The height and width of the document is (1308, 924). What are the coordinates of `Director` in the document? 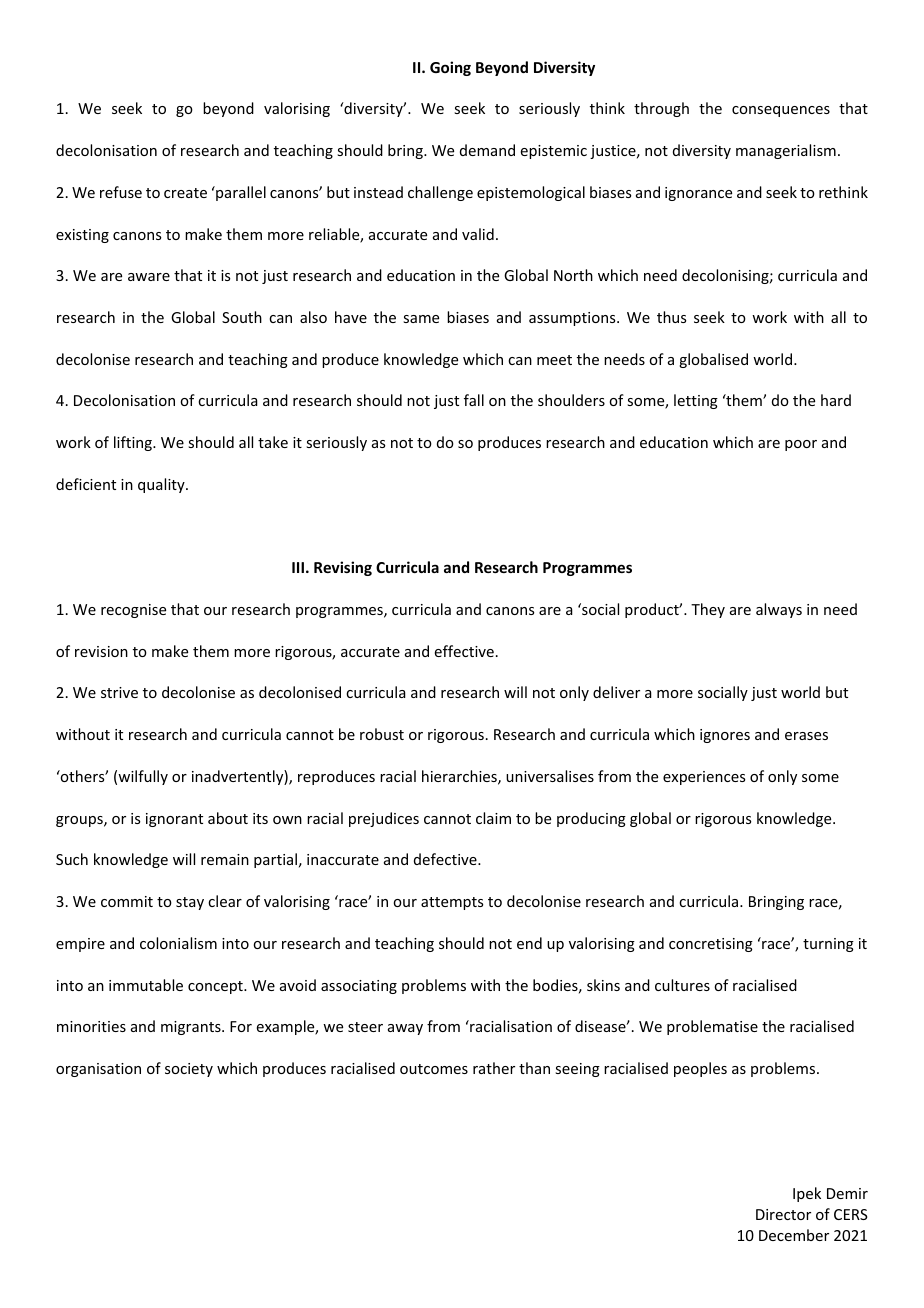 It's located at (783, 1214).
